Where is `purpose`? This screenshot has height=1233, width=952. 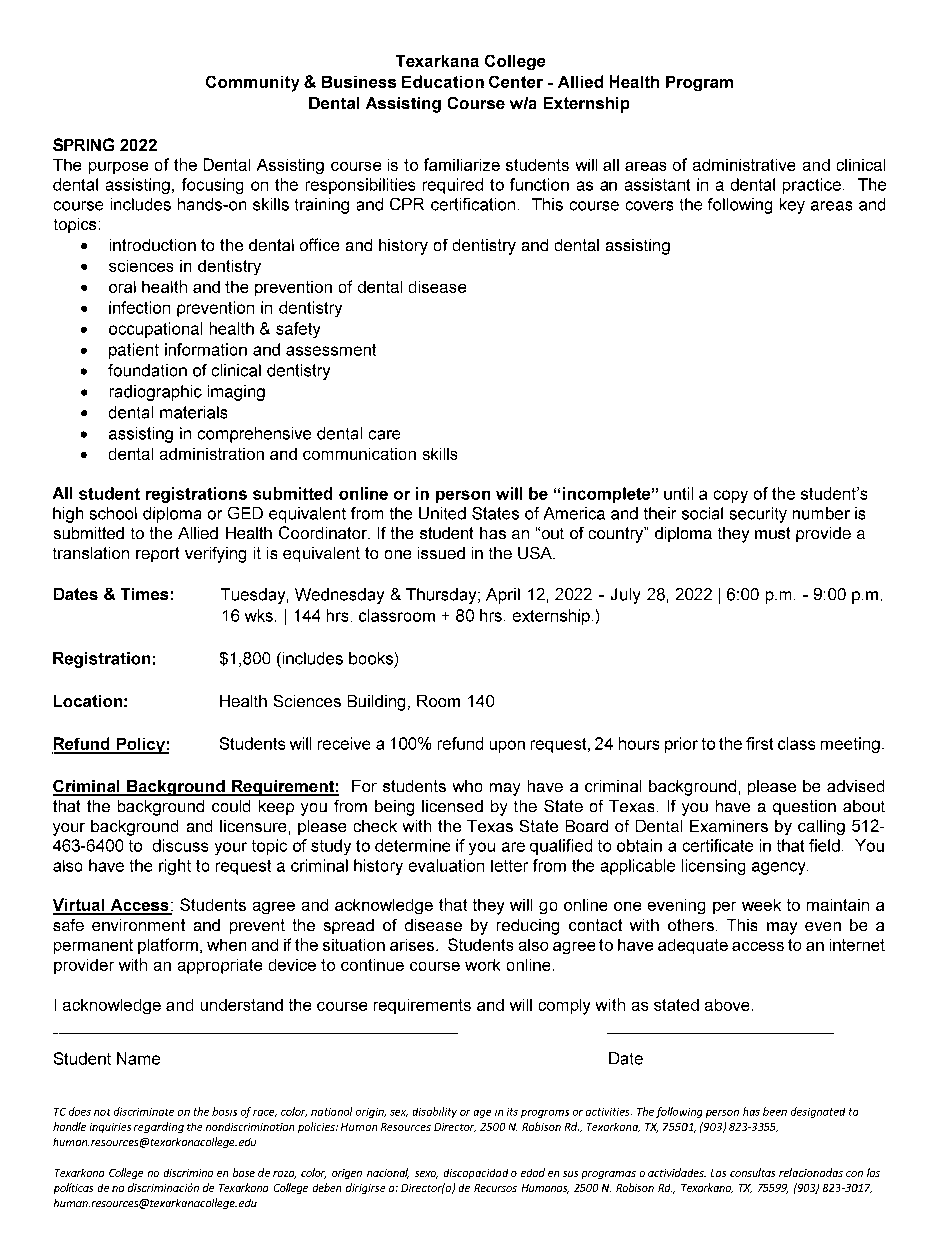
purpose is located at coordinates (118, 168).
